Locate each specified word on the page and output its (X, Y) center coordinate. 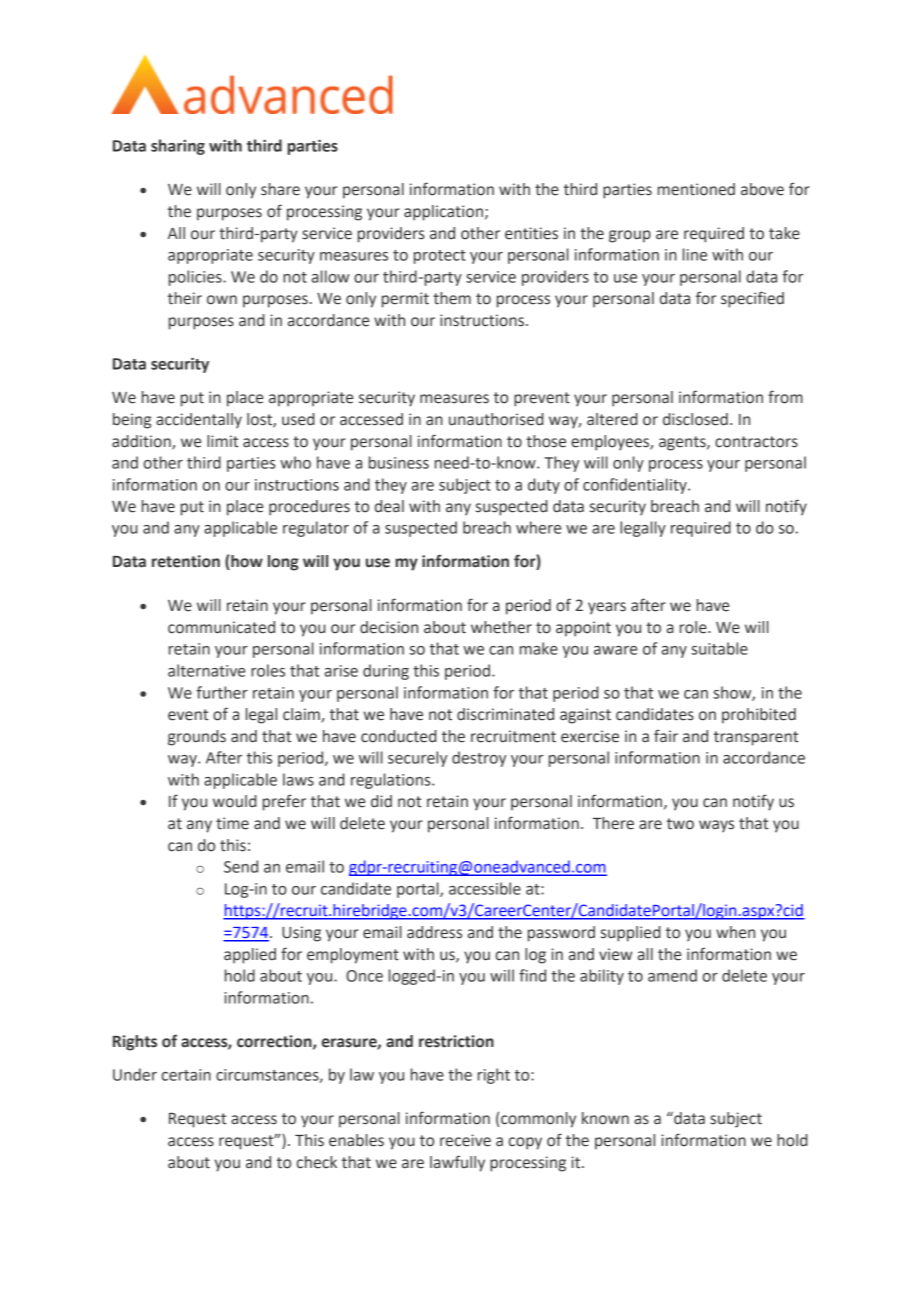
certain (186, 1075)
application (443, 213)
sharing (178, 147)
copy (525, 1143)
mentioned (696, 189)
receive (465, 1140)
